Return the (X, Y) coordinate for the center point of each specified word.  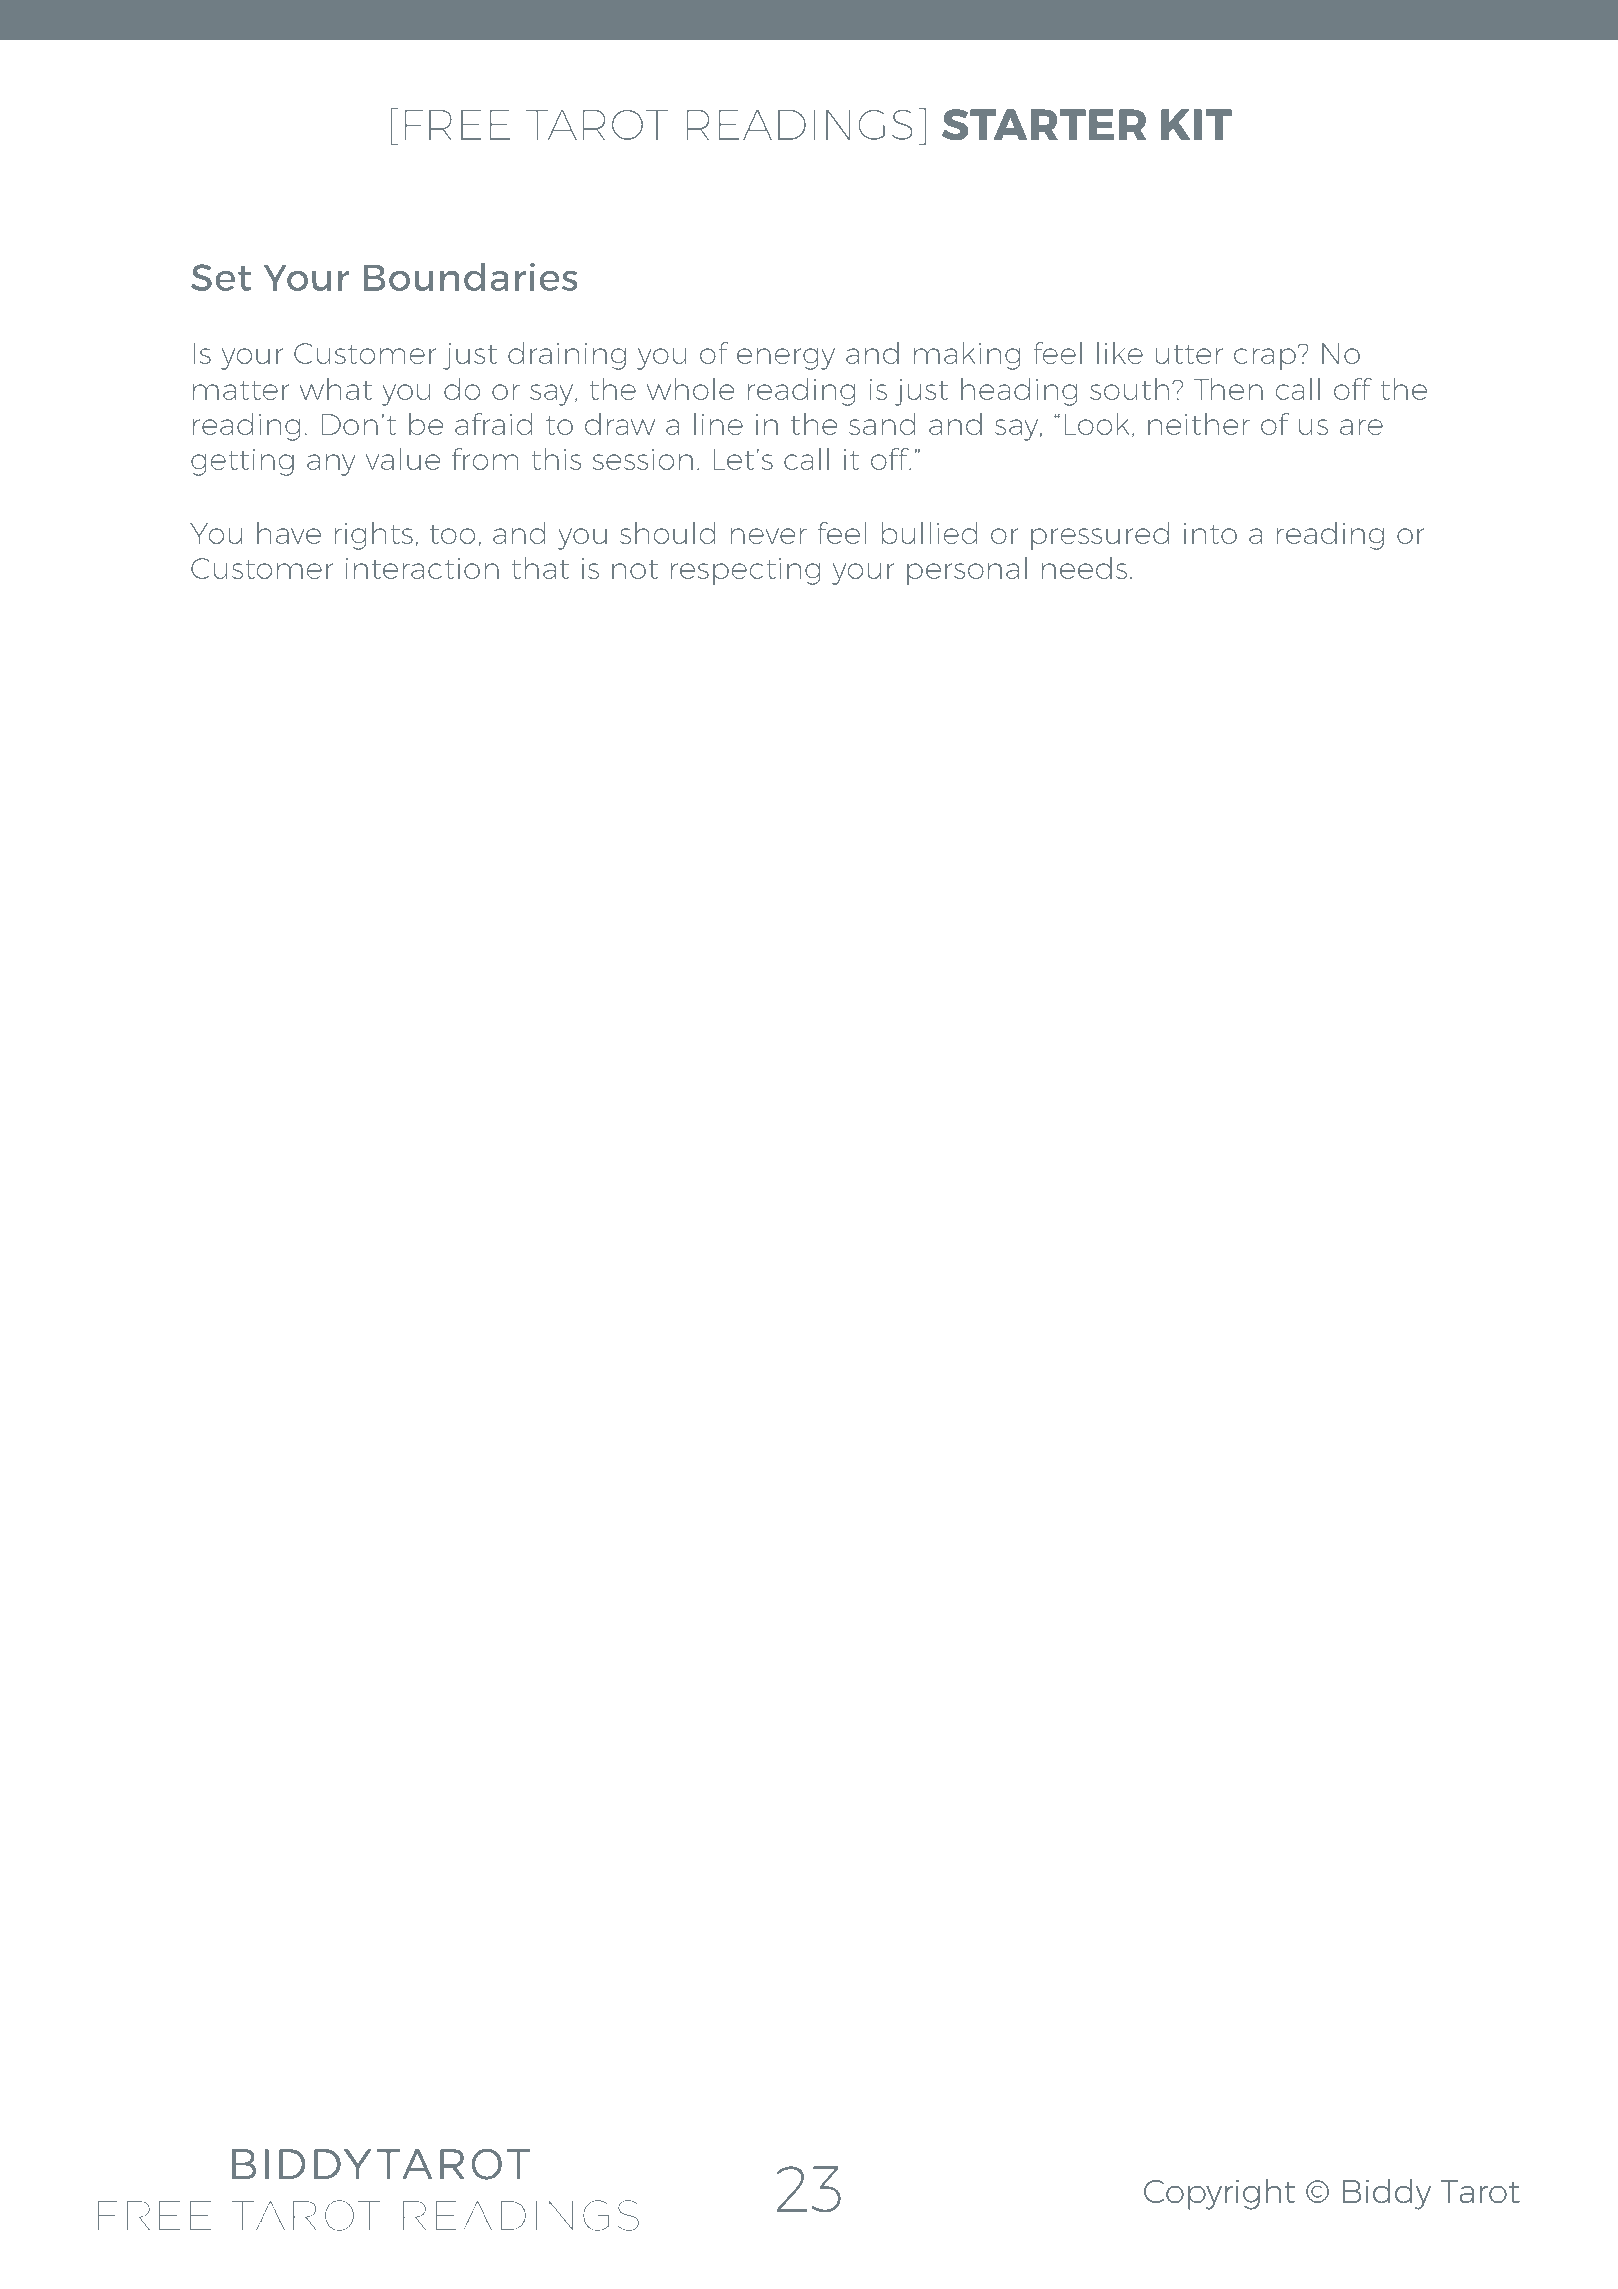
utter (1189, 354)
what (335, 389)
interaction (422, 568)
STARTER (1044, 124)
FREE (457, 125)
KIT (1196, 124)
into (1210, 533)
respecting (745, 571)
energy (786, 359)
